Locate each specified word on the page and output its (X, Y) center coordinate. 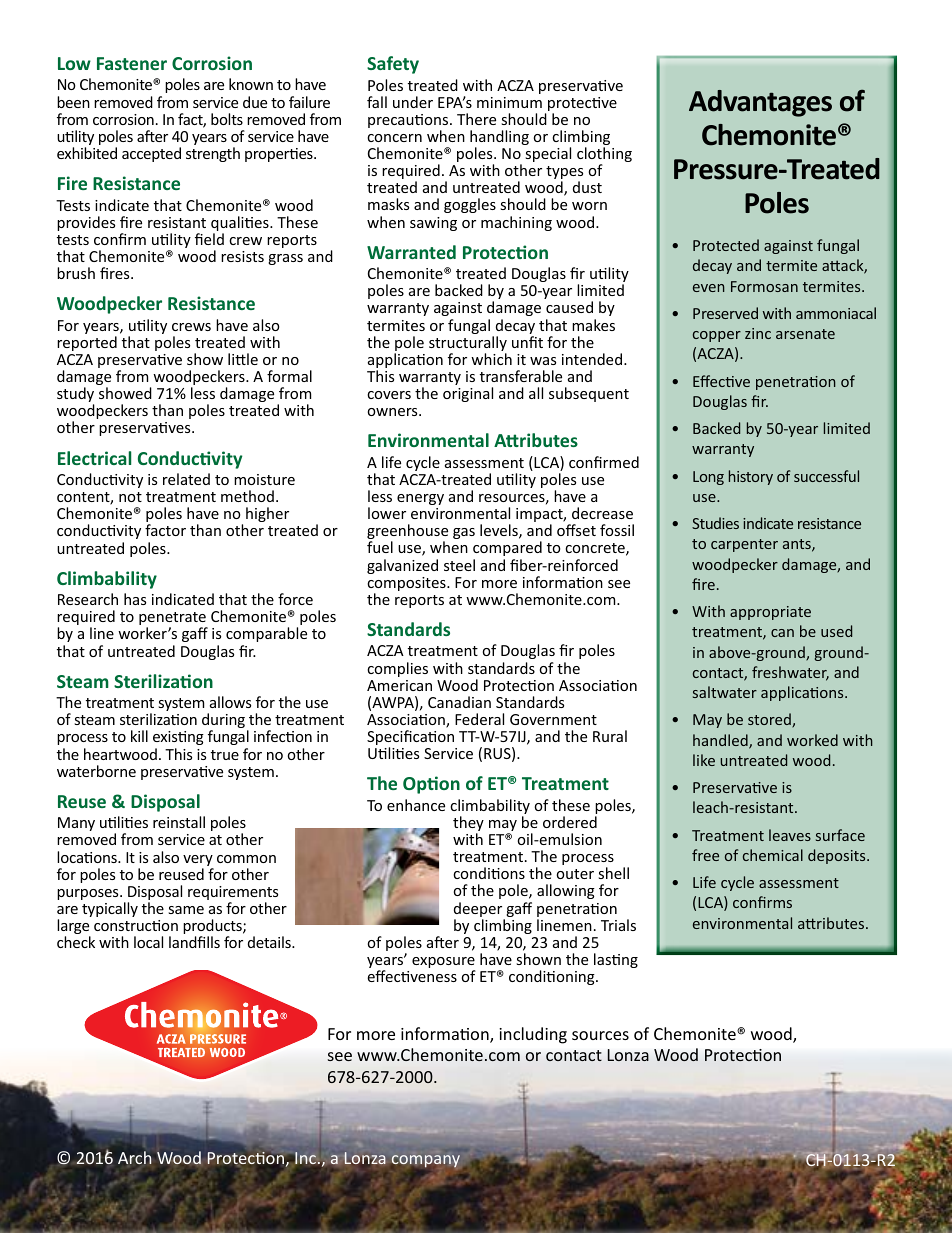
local (148, 942)
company (425, 1162)
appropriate (770, 613)
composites (407, 585)
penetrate (173, 620)
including (533, 1035)
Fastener (132, 63)
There (476, 119)
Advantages (760, 103)
